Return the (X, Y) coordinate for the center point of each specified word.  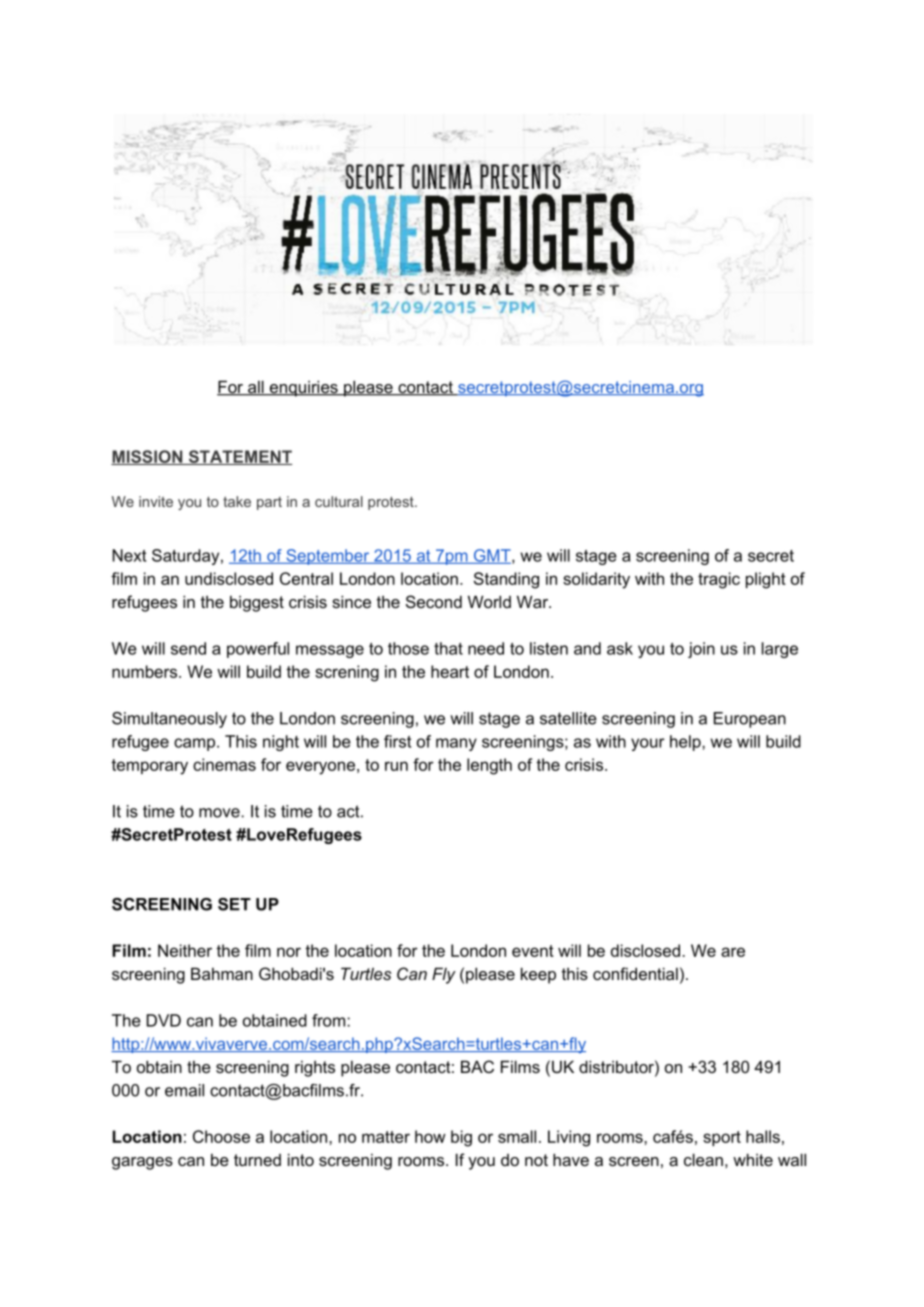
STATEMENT (239, 457)
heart (450, 671)
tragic (719, 580)
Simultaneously (169, 720)
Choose (221, 1136)
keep (538, 975)
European (750, 720)
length (489, 766)
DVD (164, 1020)
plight (766, 580)
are (733, 952)
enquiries (303, 388)
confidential (635, 973)
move (220, 813)
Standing (506, 580)
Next (129, 555)
